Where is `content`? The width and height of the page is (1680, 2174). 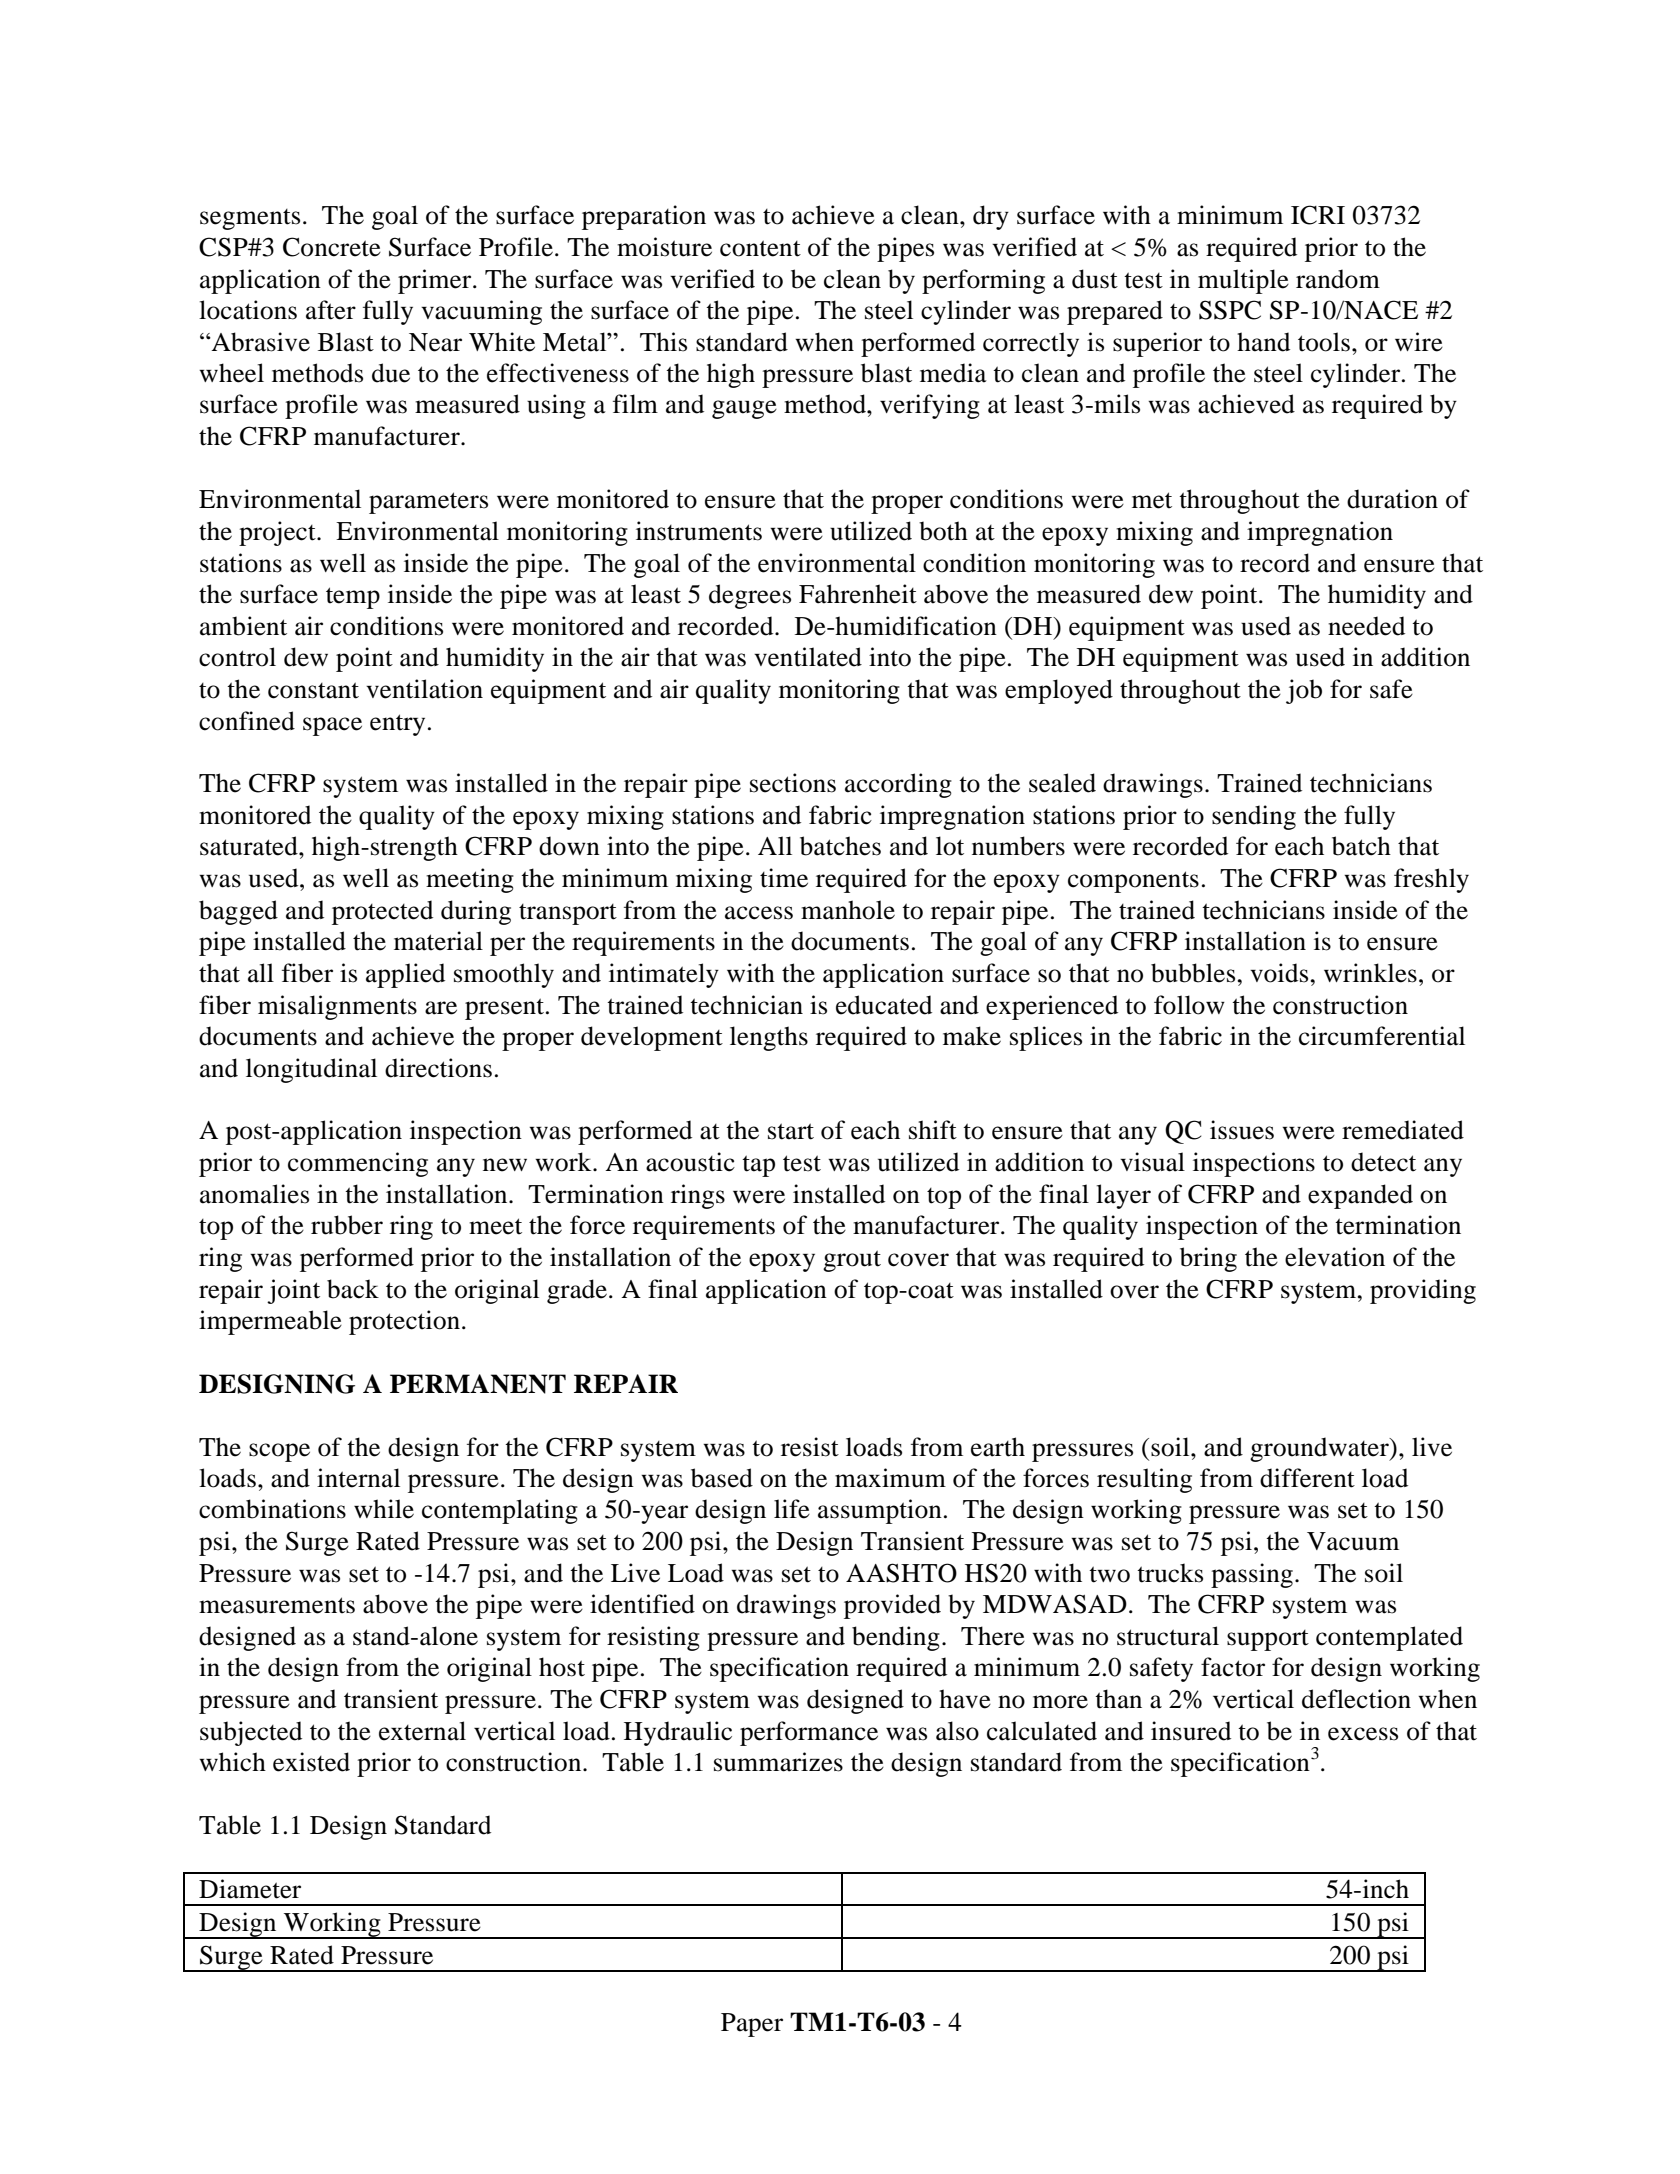 content is located at coordinates (760, 248).
